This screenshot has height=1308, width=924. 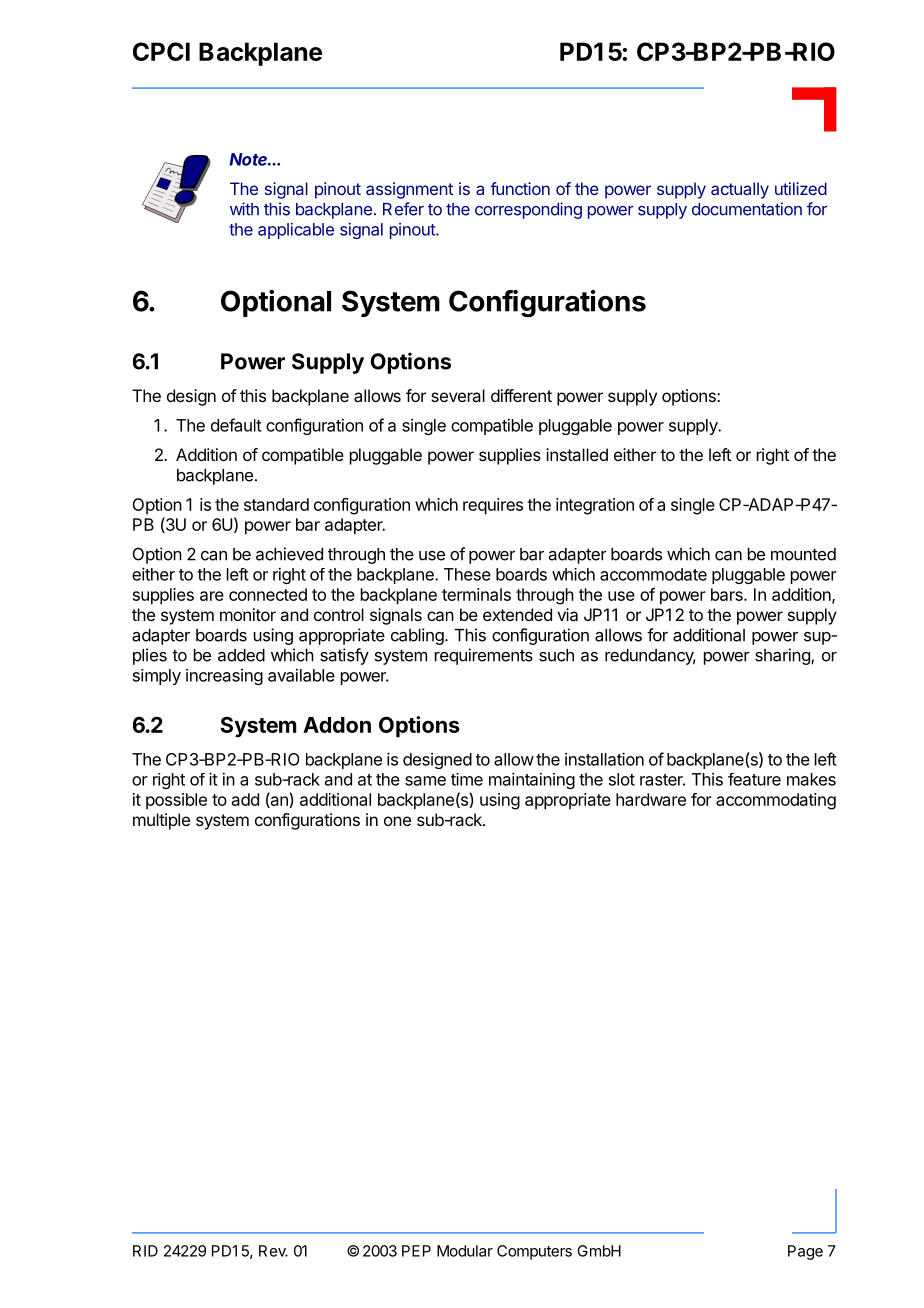 I want to click on multiple, so click(x=161, y=821).
